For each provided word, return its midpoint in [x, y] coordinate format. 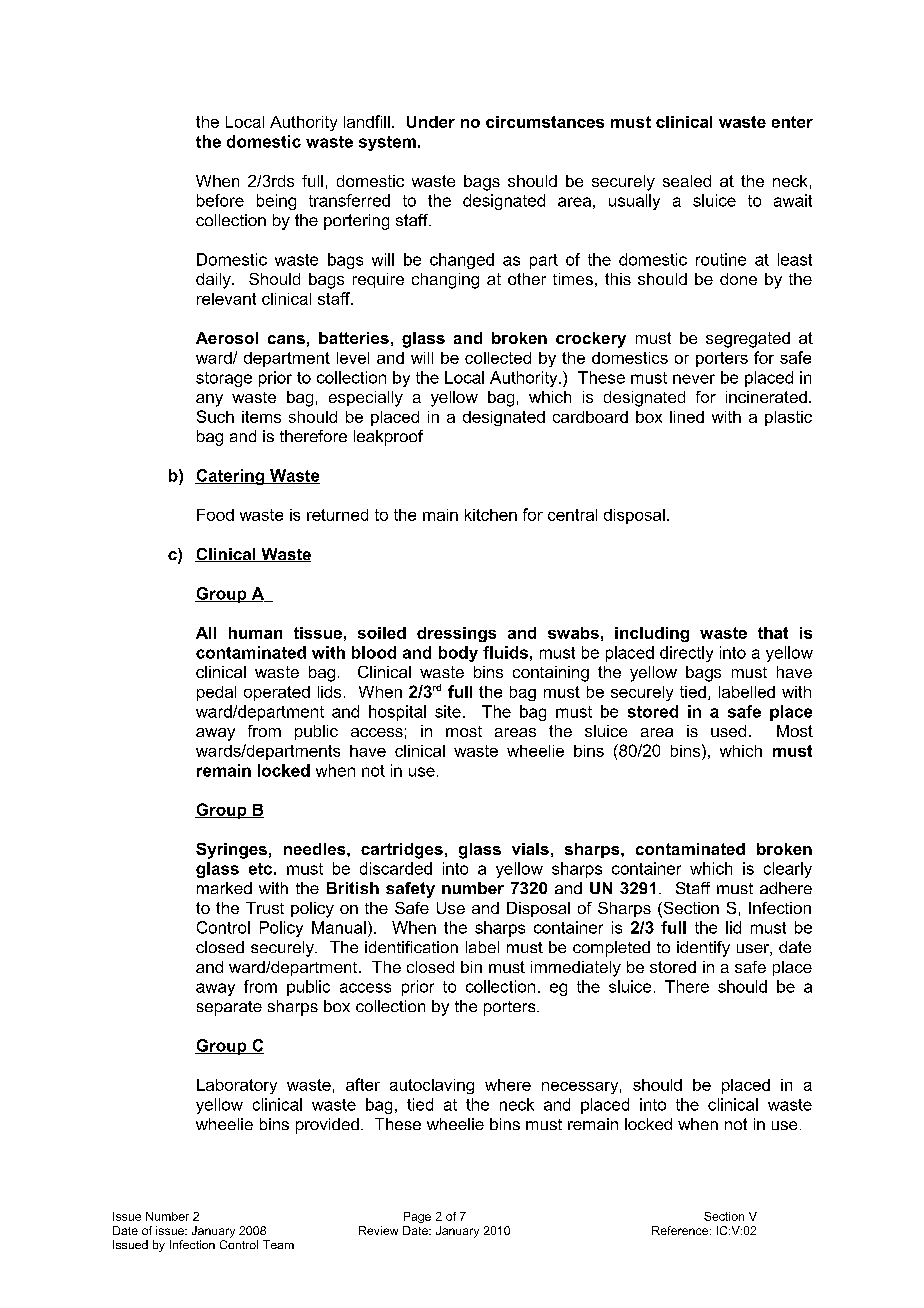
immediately [576, 969]
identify [703, 949]
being [276, 202]
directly [686, 654]
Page [417, 1217]
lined [687, 417]
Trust [265, 908]
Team [278, 1244]
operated [277, 693]
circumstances [545, 122]
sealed [687, 181]
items [261, 417]
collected [498, 358]
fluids [505, 652]
